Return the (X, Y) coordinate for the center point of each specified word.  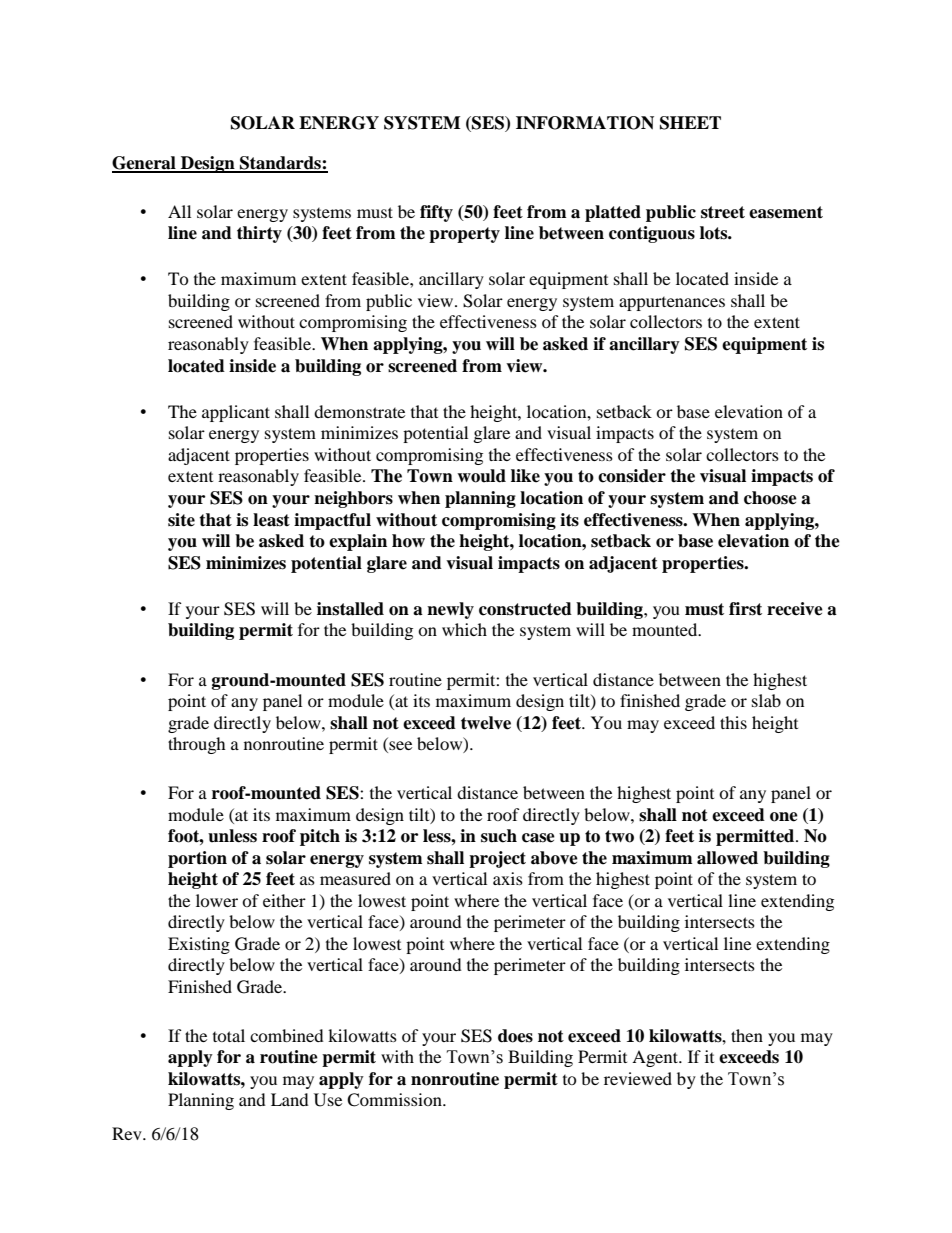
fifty (436, 213)
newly (450, 610)
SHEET (690, 123)
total (229, 1035)
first (745, 609)
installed (350, 609)
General (145, 164)
